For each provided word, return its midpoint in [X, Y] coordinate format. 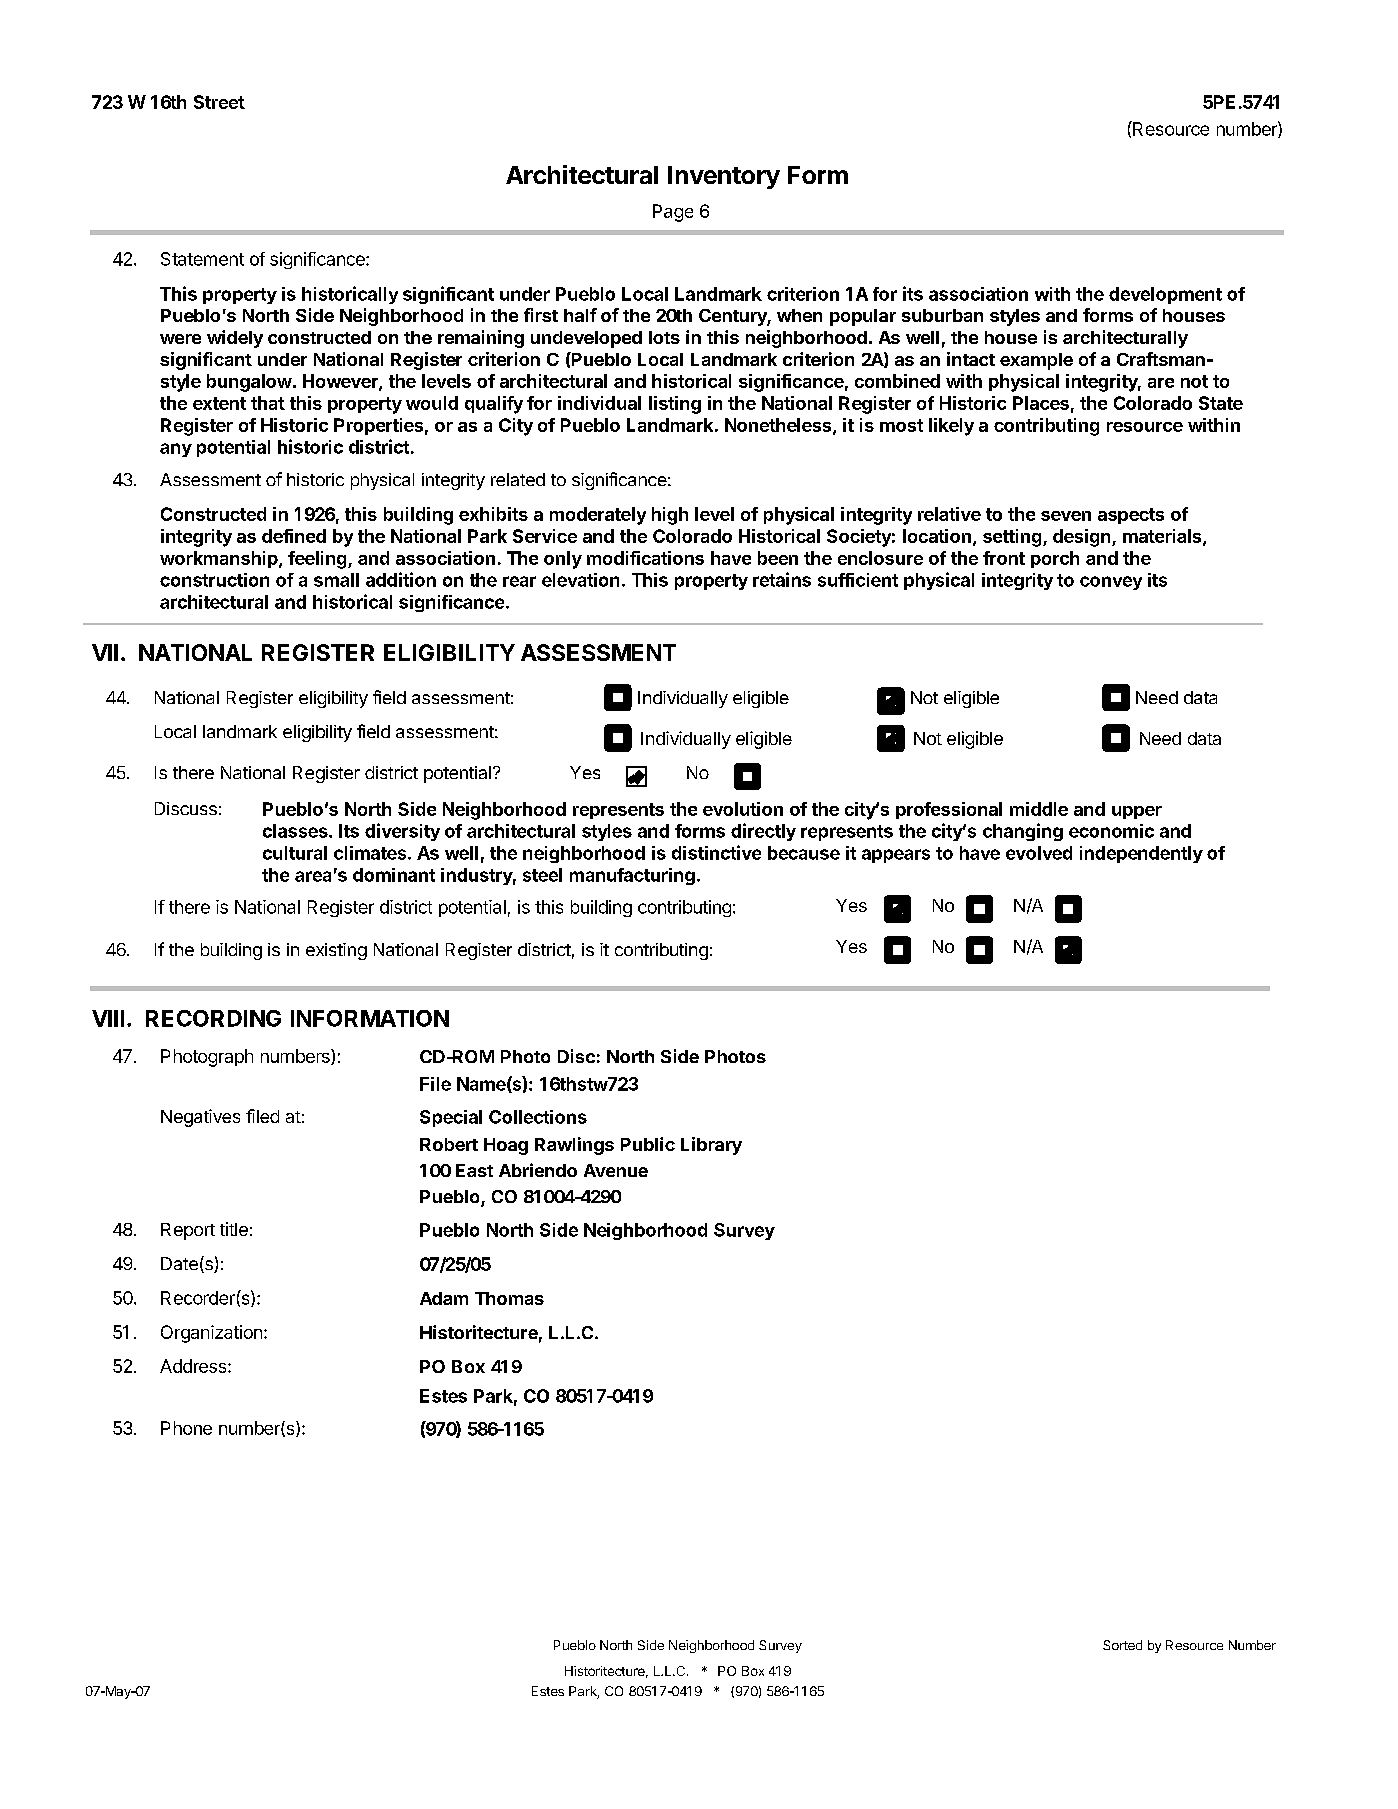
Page [673, 213]
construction [214, 580]
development [1165, 295]
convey [1111, 583]
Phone [186, 1428]
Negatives [200, 1118]
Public [648, 1144]
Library [711, 1146]
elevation [580, 580]
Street [219, 102]
